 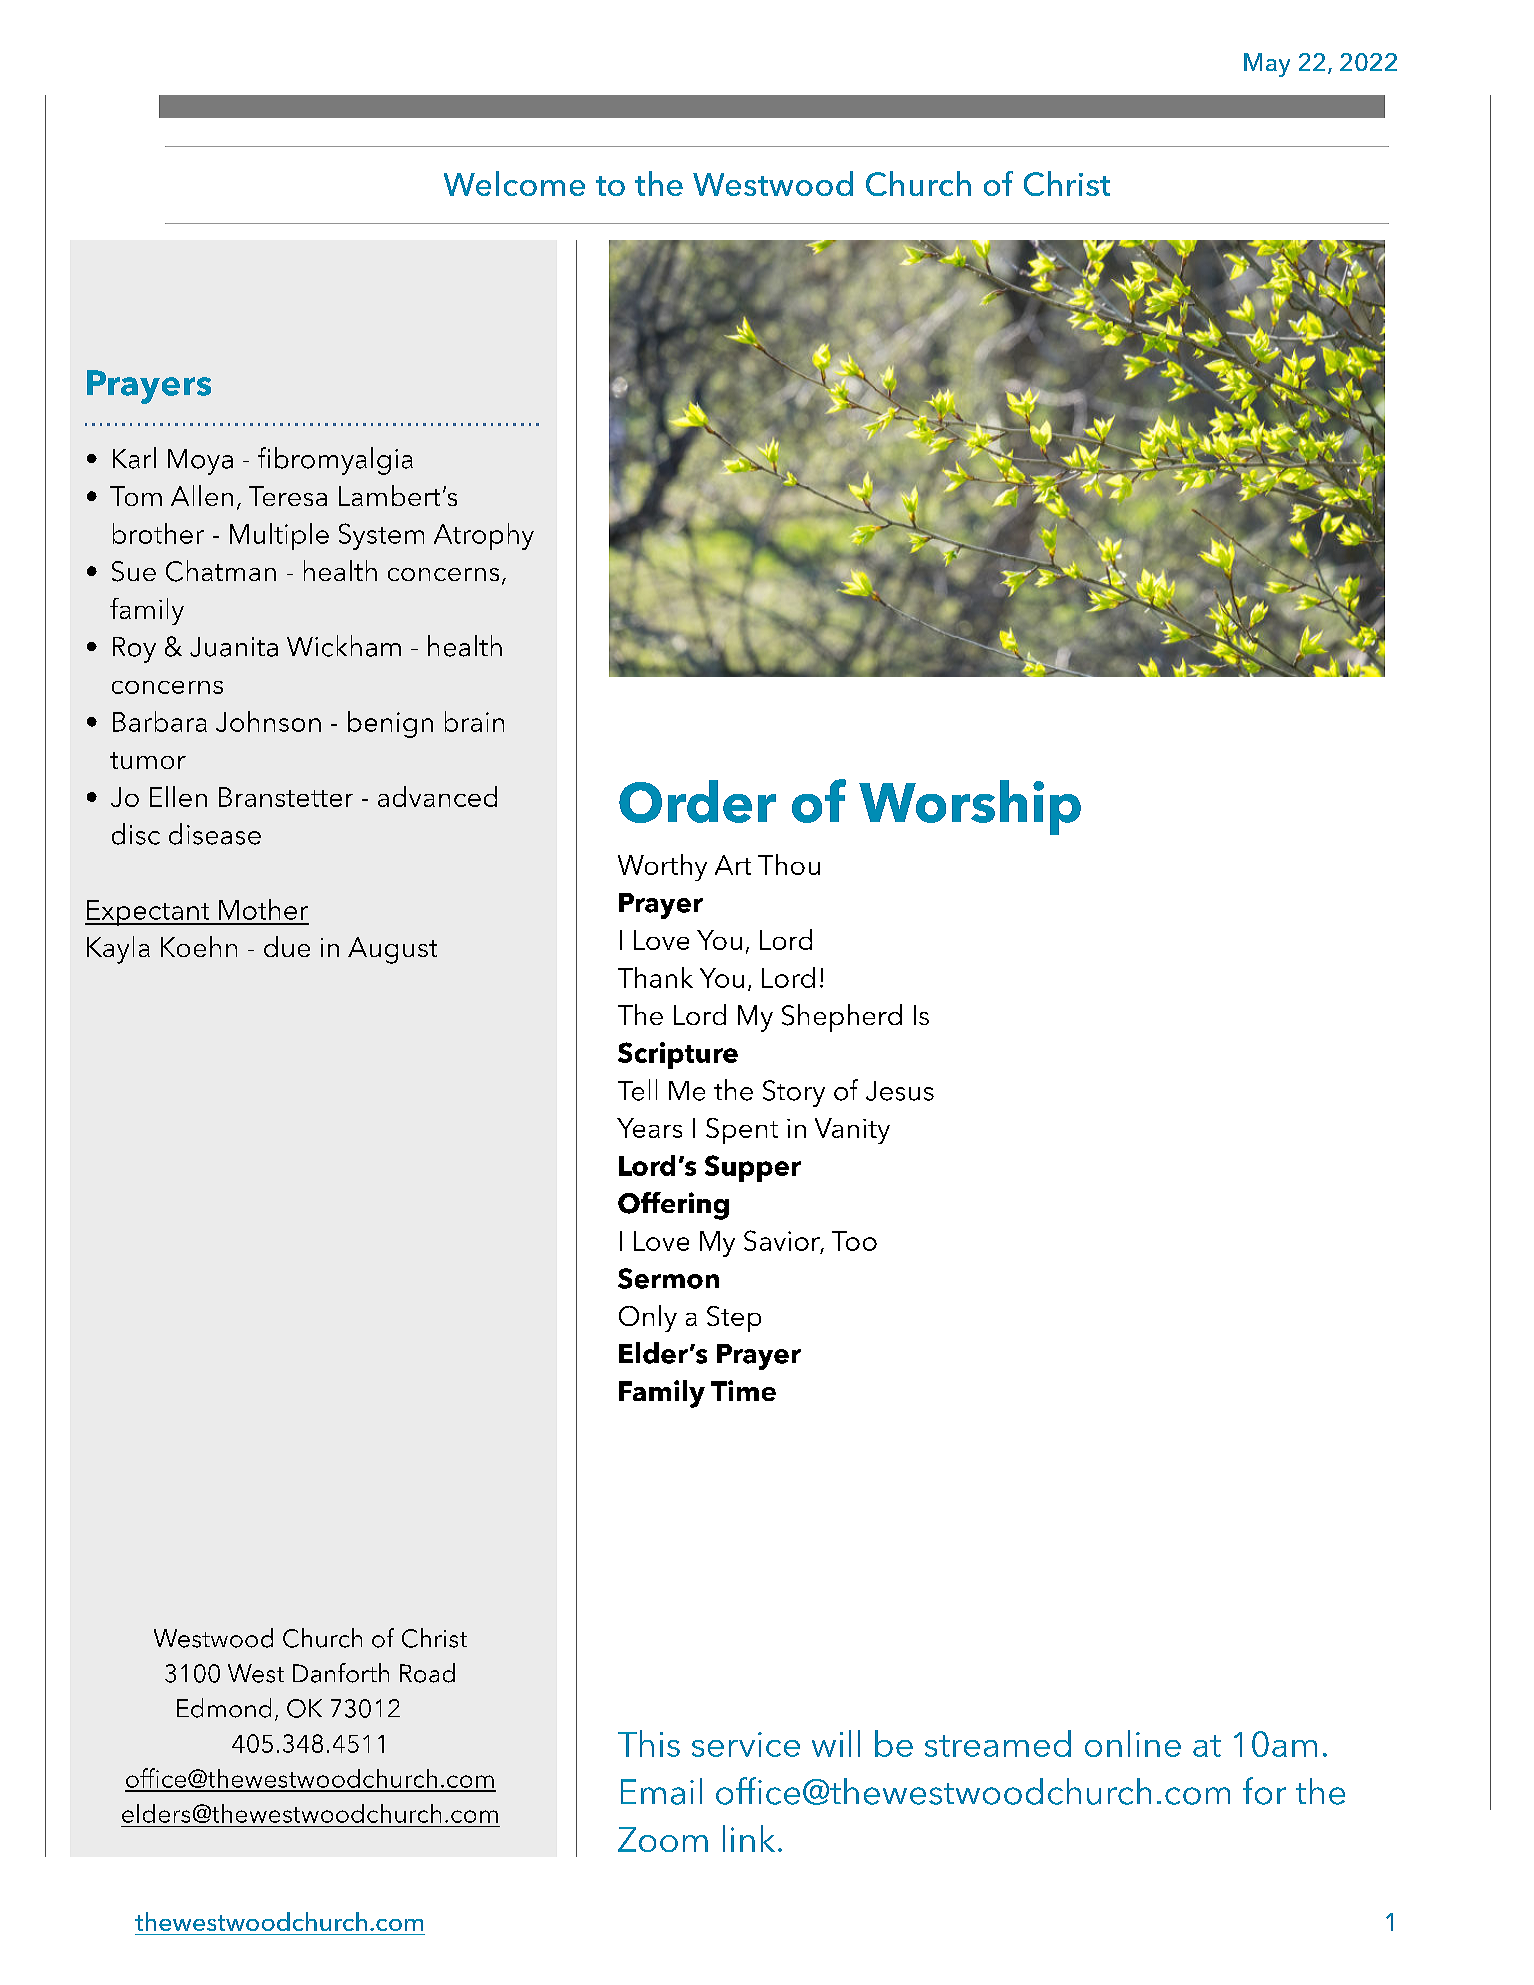 What do you see at coordinates (484, 536) in the image?
I see `Atrophy` at bounding box center [484, 536].
